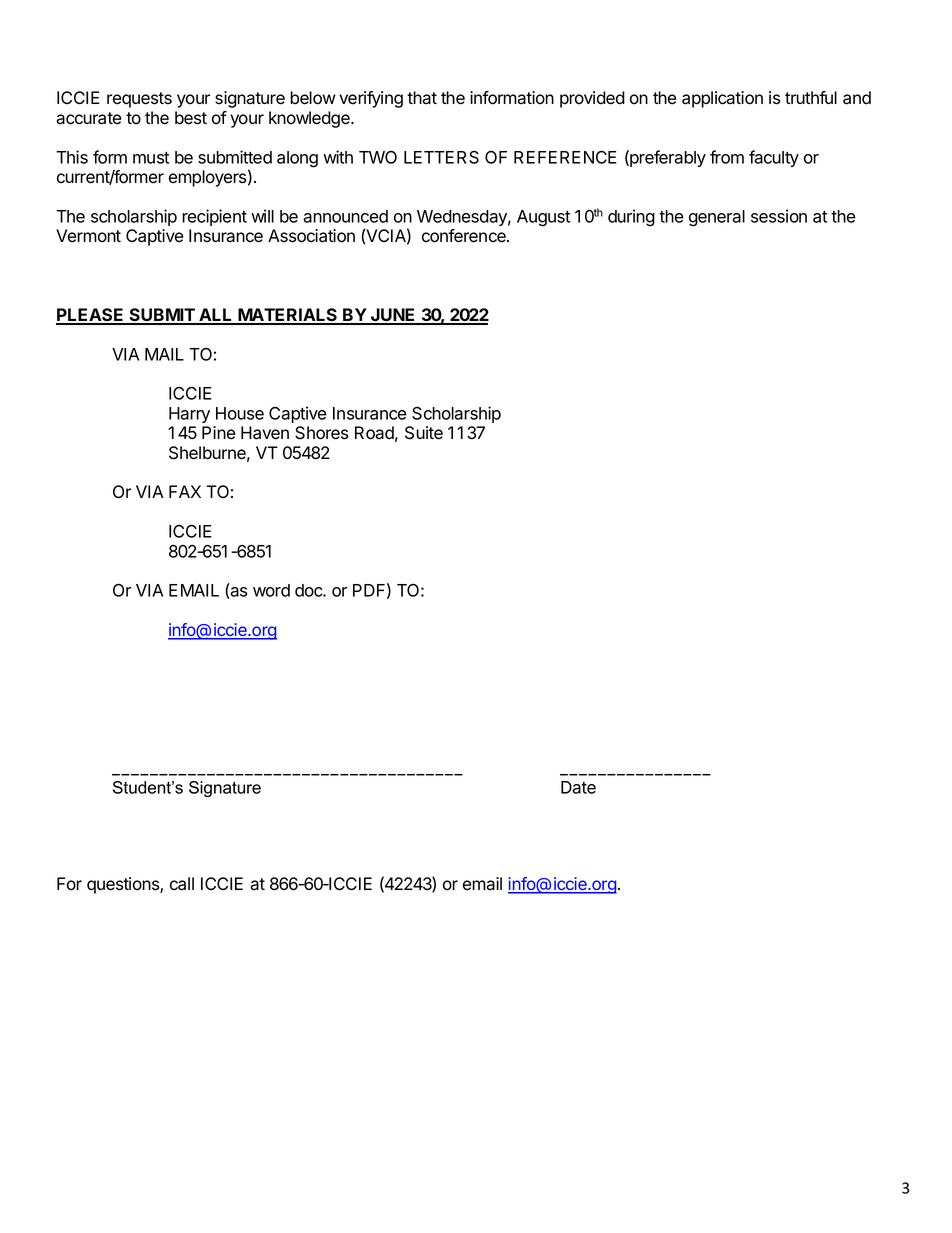 The image size is (952, 1233). I want to click on Suite, so click(424, 433).
